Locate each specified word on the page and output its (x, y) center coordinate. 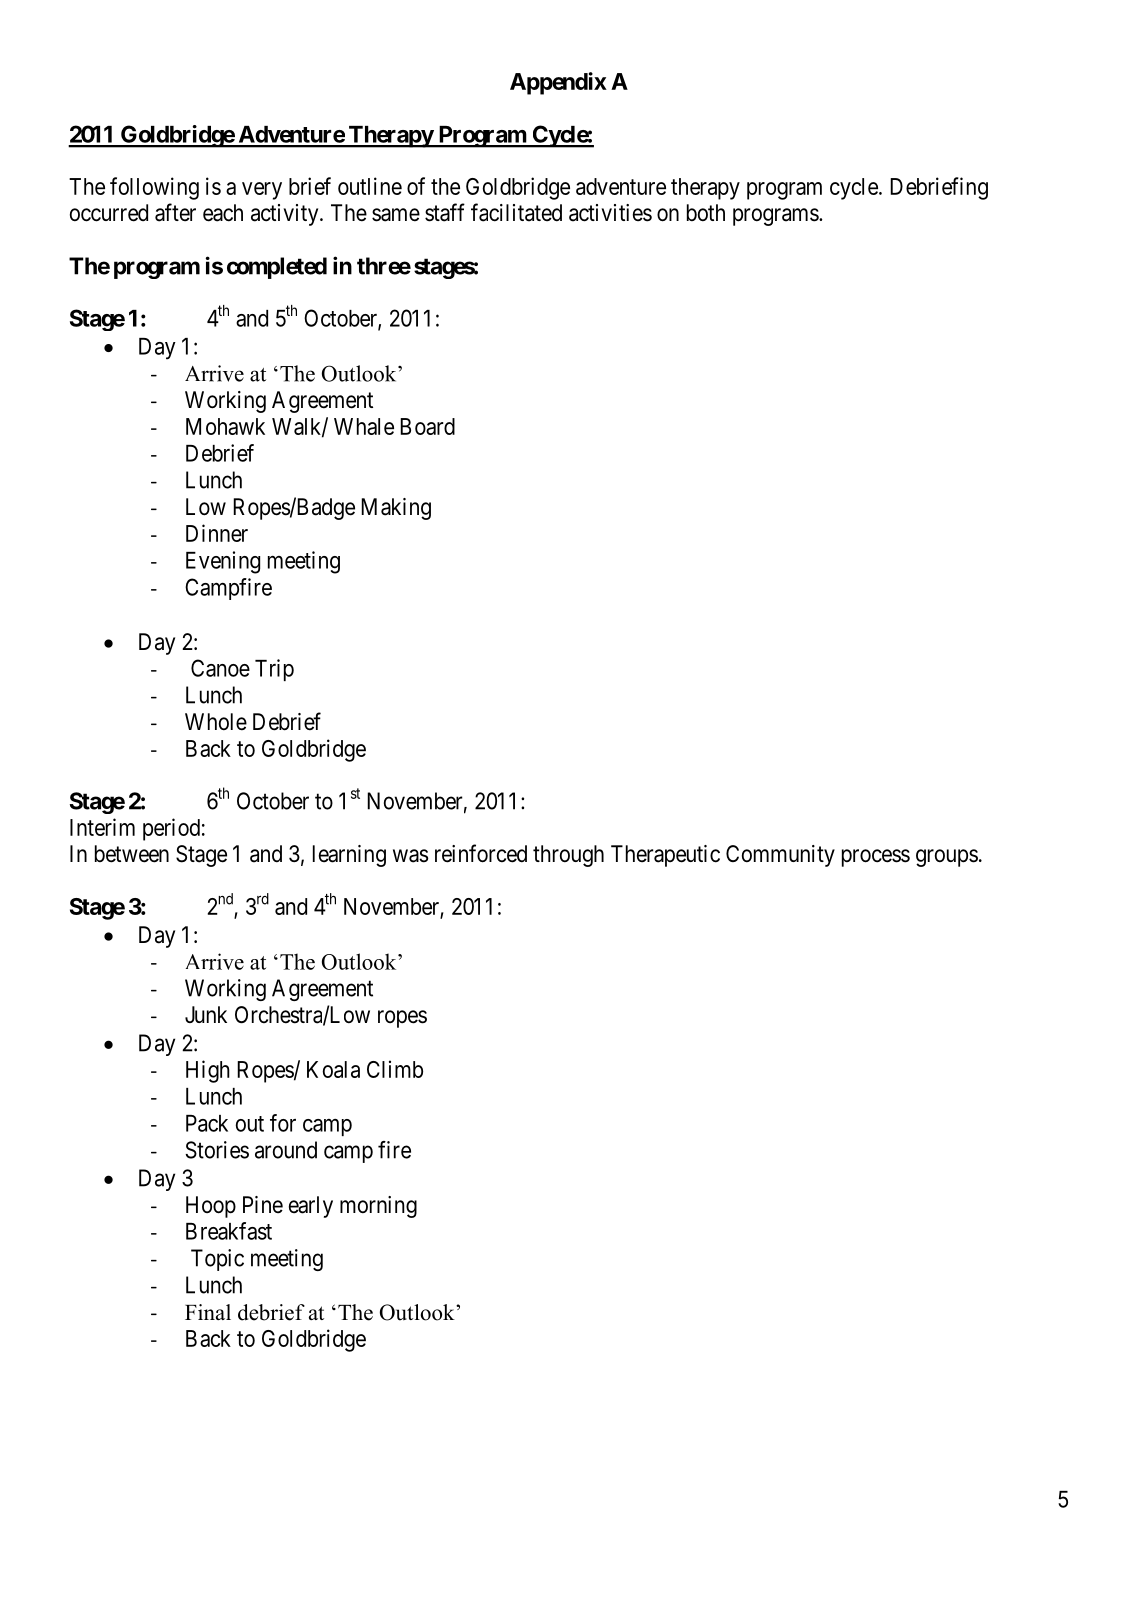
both (706, 212)
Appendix (558, 83)
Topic (217, 1260)
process (876, 858)
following (154, 188)
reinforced (481, 853)
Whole (216, 722)
